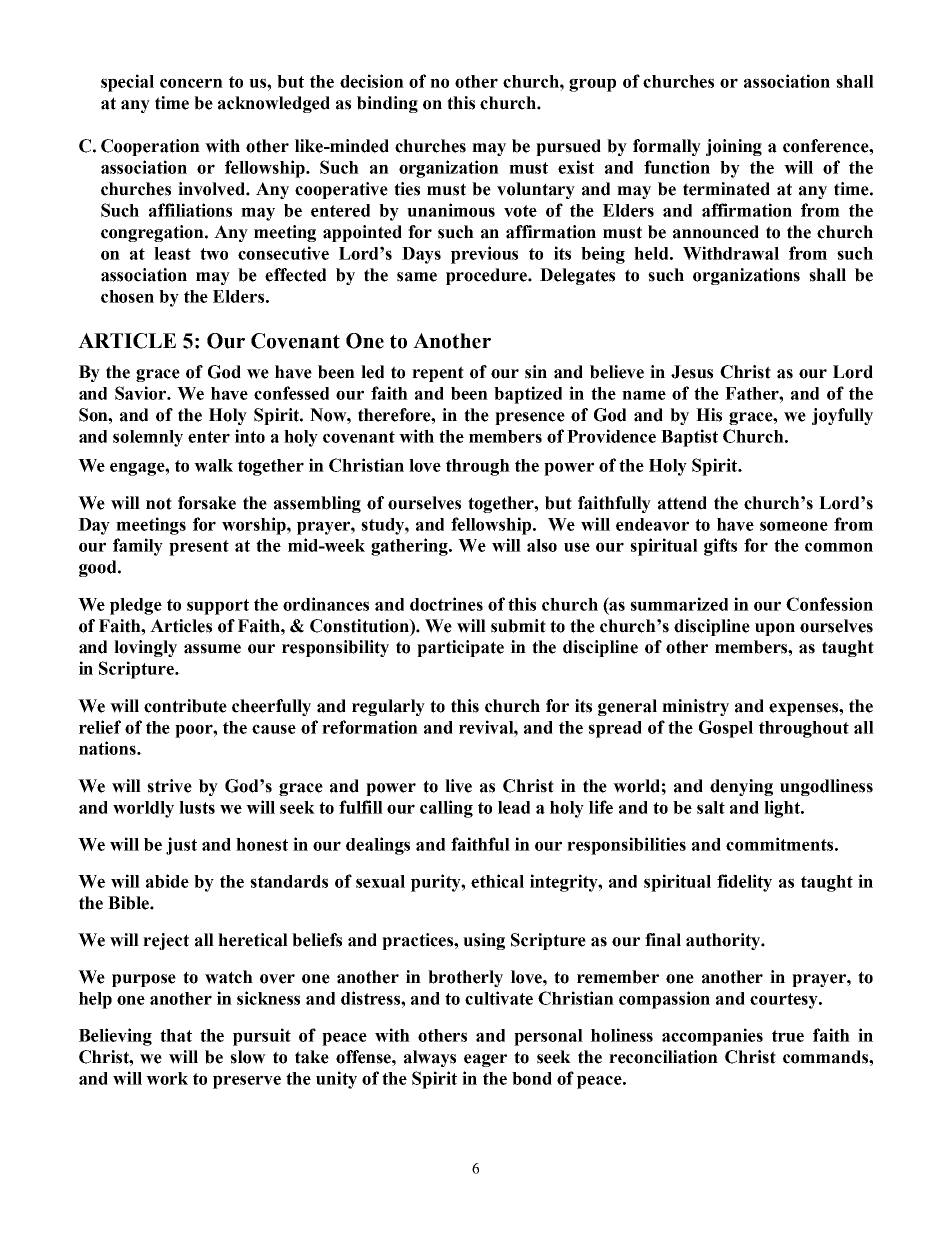 This document has height=1233, width=952. Describe the element at coordinates (485, 1060) in the document. I see `eager` at that location.
